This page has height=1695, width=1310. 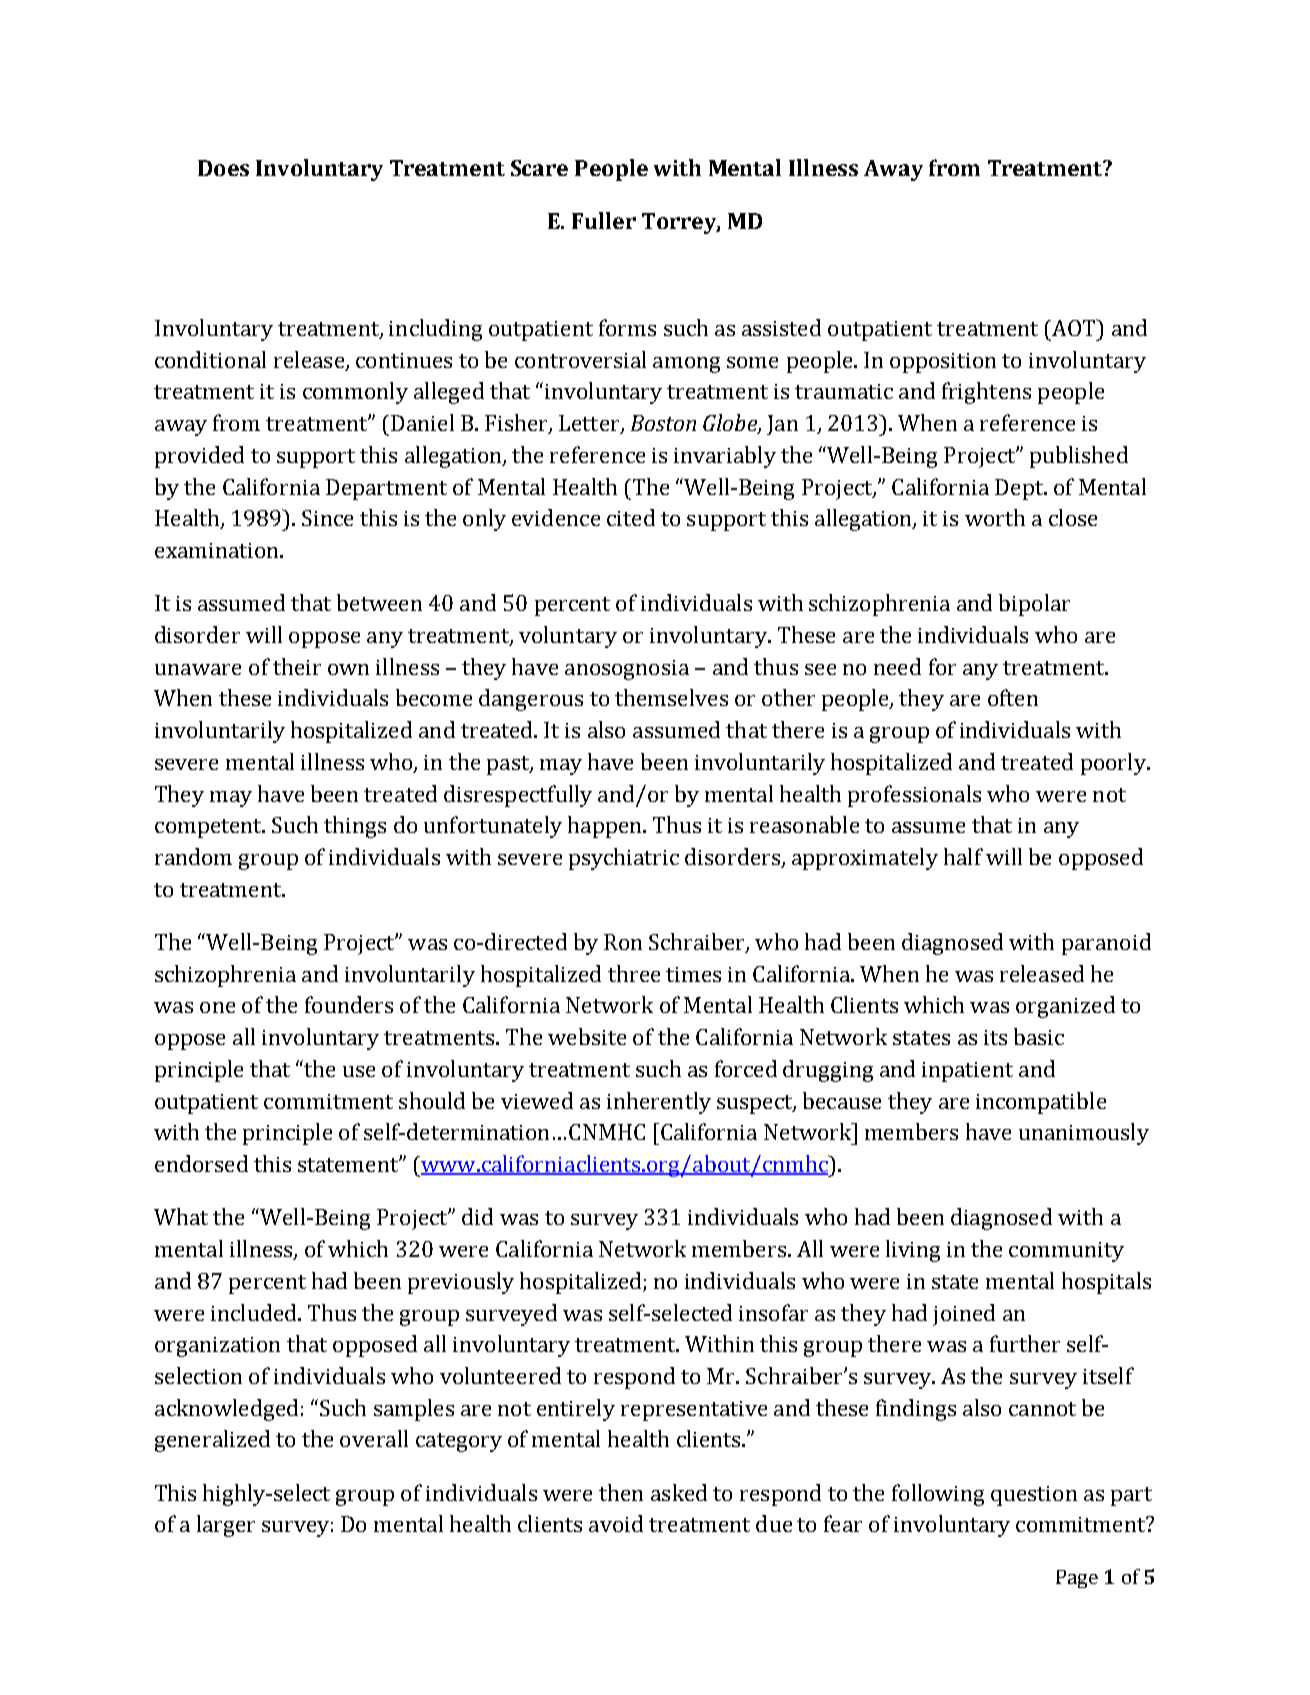 What do you see at coordinates (604, 220) in the page?
I see `Fuller` at bounding box center [604, 220].
